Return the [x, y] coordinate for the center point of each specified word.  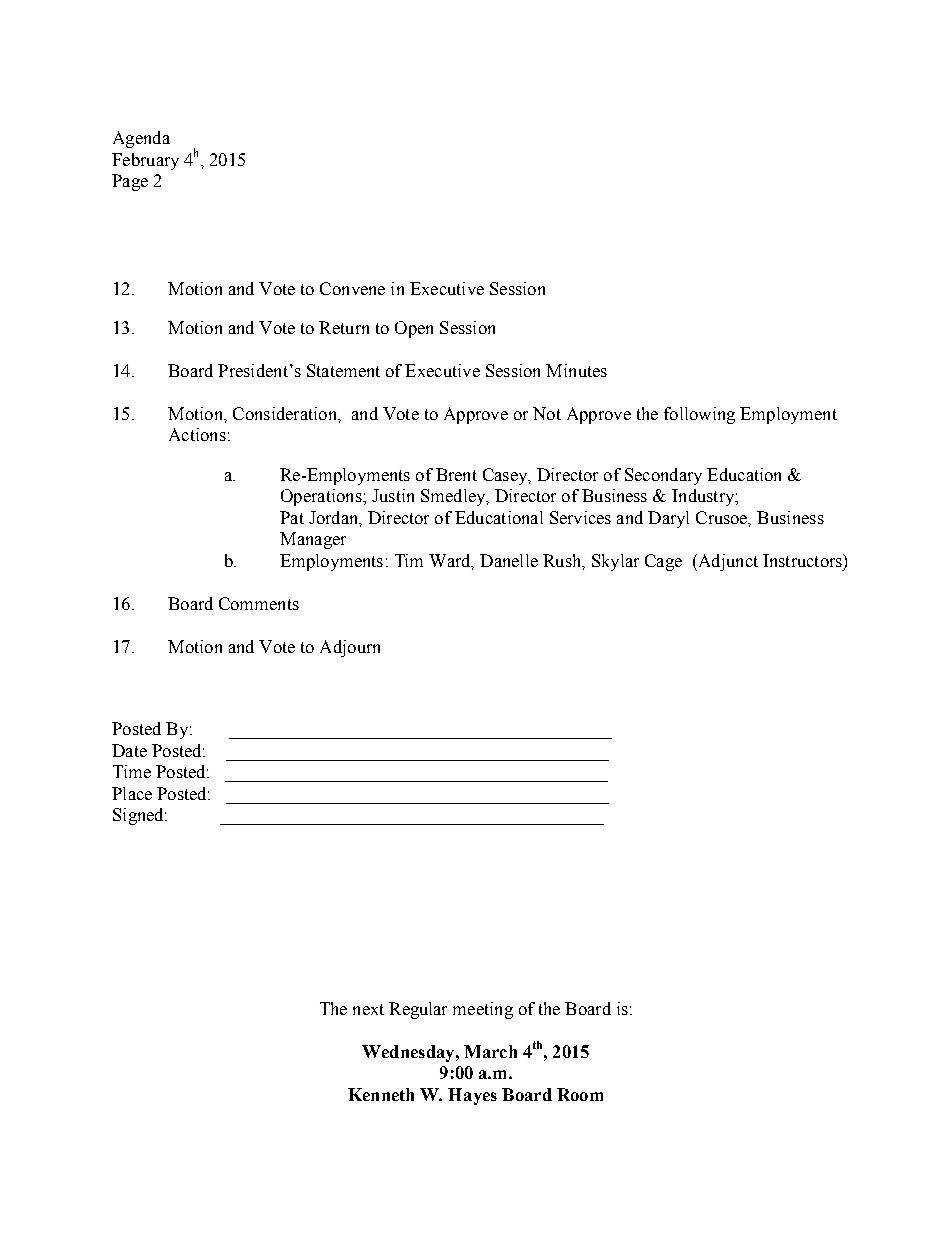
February [145, 161]
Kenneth [381, 1094]
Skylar [615, 562]
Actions [197, 434]
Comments [259, 603]
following [699, 415]
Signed [139, 816]
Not [547, 413]
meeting [483, 1010]
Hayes [472, 1096]
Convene [352, 288]
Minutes [576, 370]
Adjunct [727, 562]
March [490, 1051]
